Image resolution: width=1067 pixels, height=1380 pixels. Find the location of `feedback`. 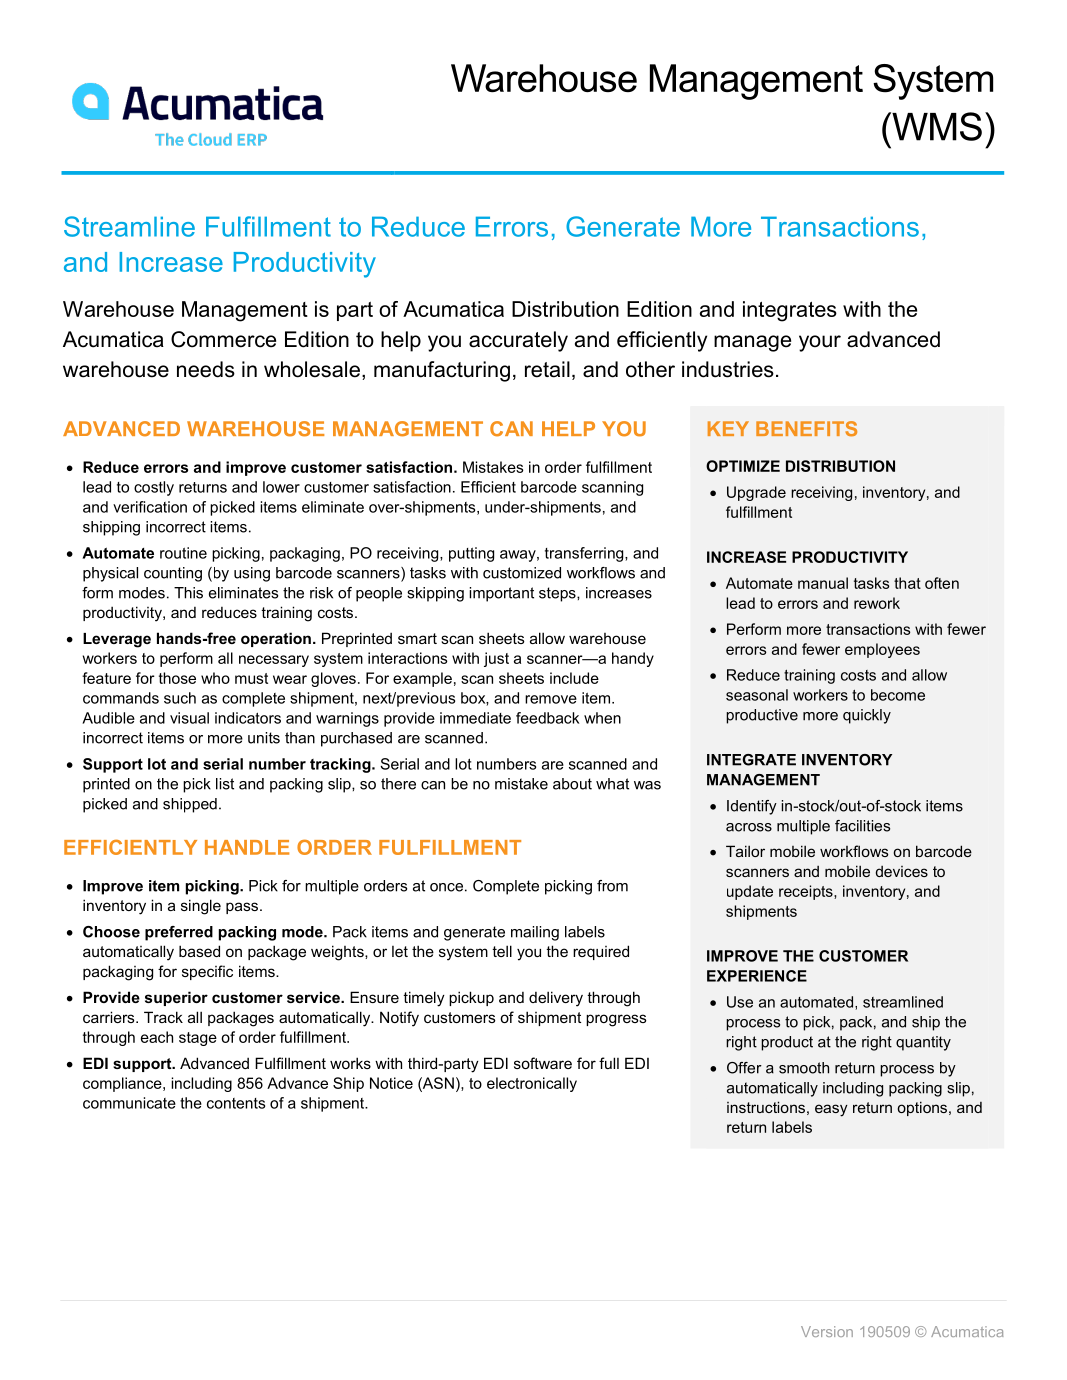

feedback is located at coordinates (547, 718).
